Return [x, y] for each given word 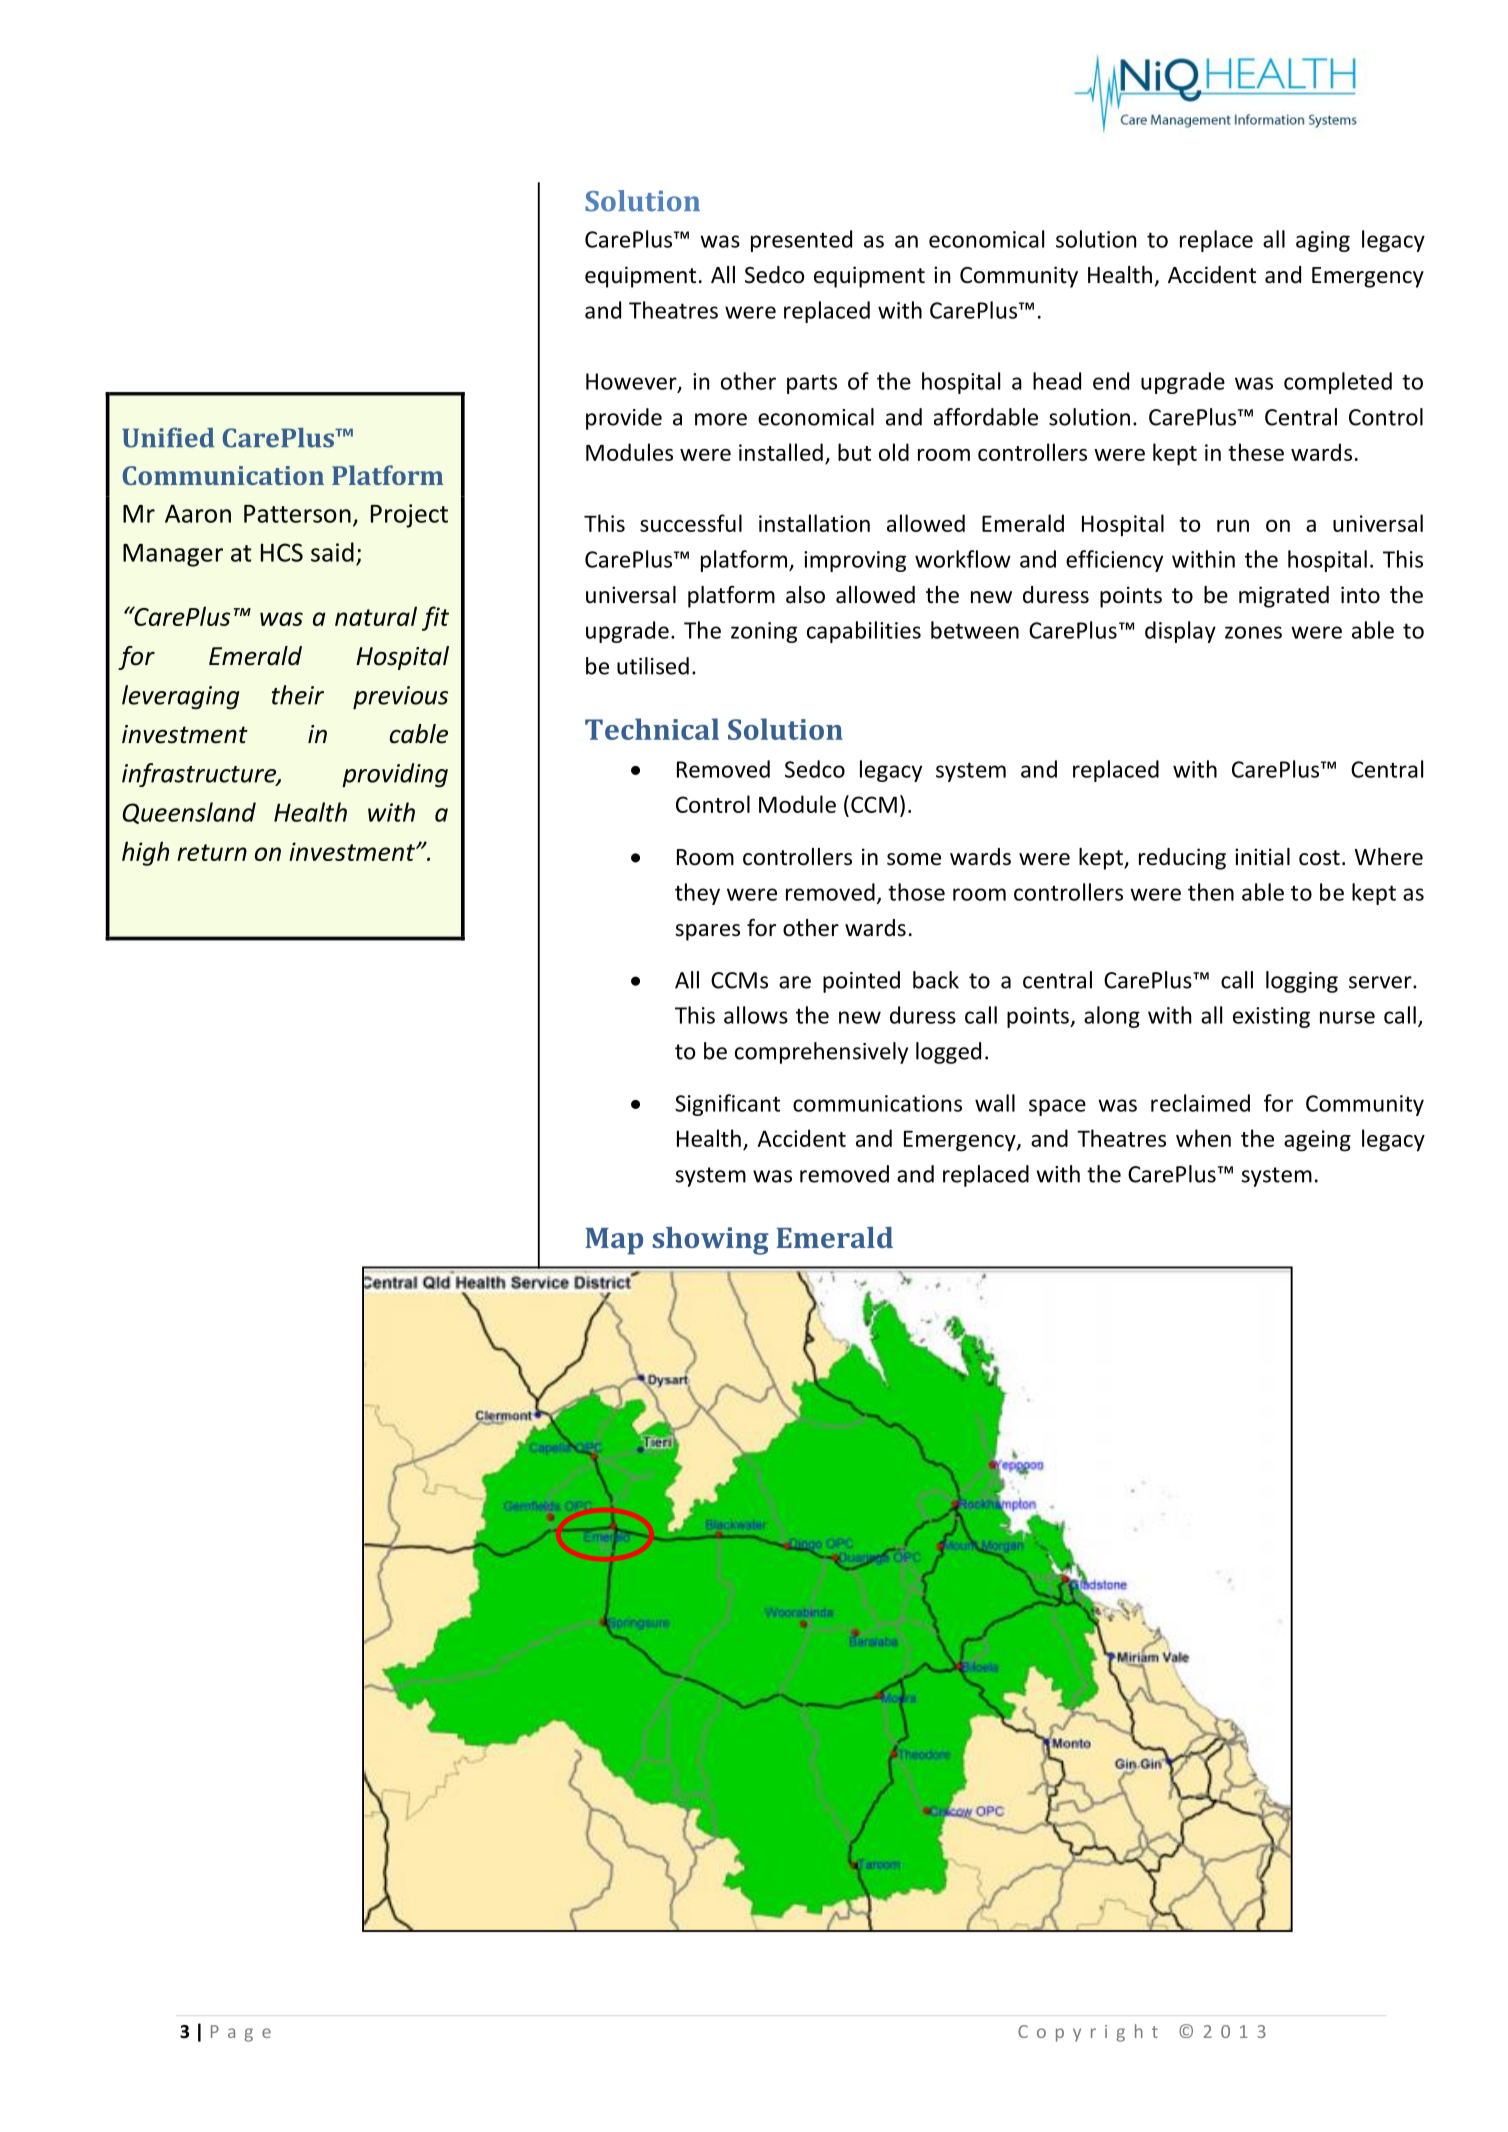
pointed [861, 982]
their [298, 695]
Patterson [297, 514]
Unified [168, 438]
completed [1338, 383]
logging [1302, 982]
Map [614, 1241]
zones [1253, 632]
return [212, 852]
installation [814, 523]
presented [801, 241]
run [1233, 526]
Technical [652, 729]
